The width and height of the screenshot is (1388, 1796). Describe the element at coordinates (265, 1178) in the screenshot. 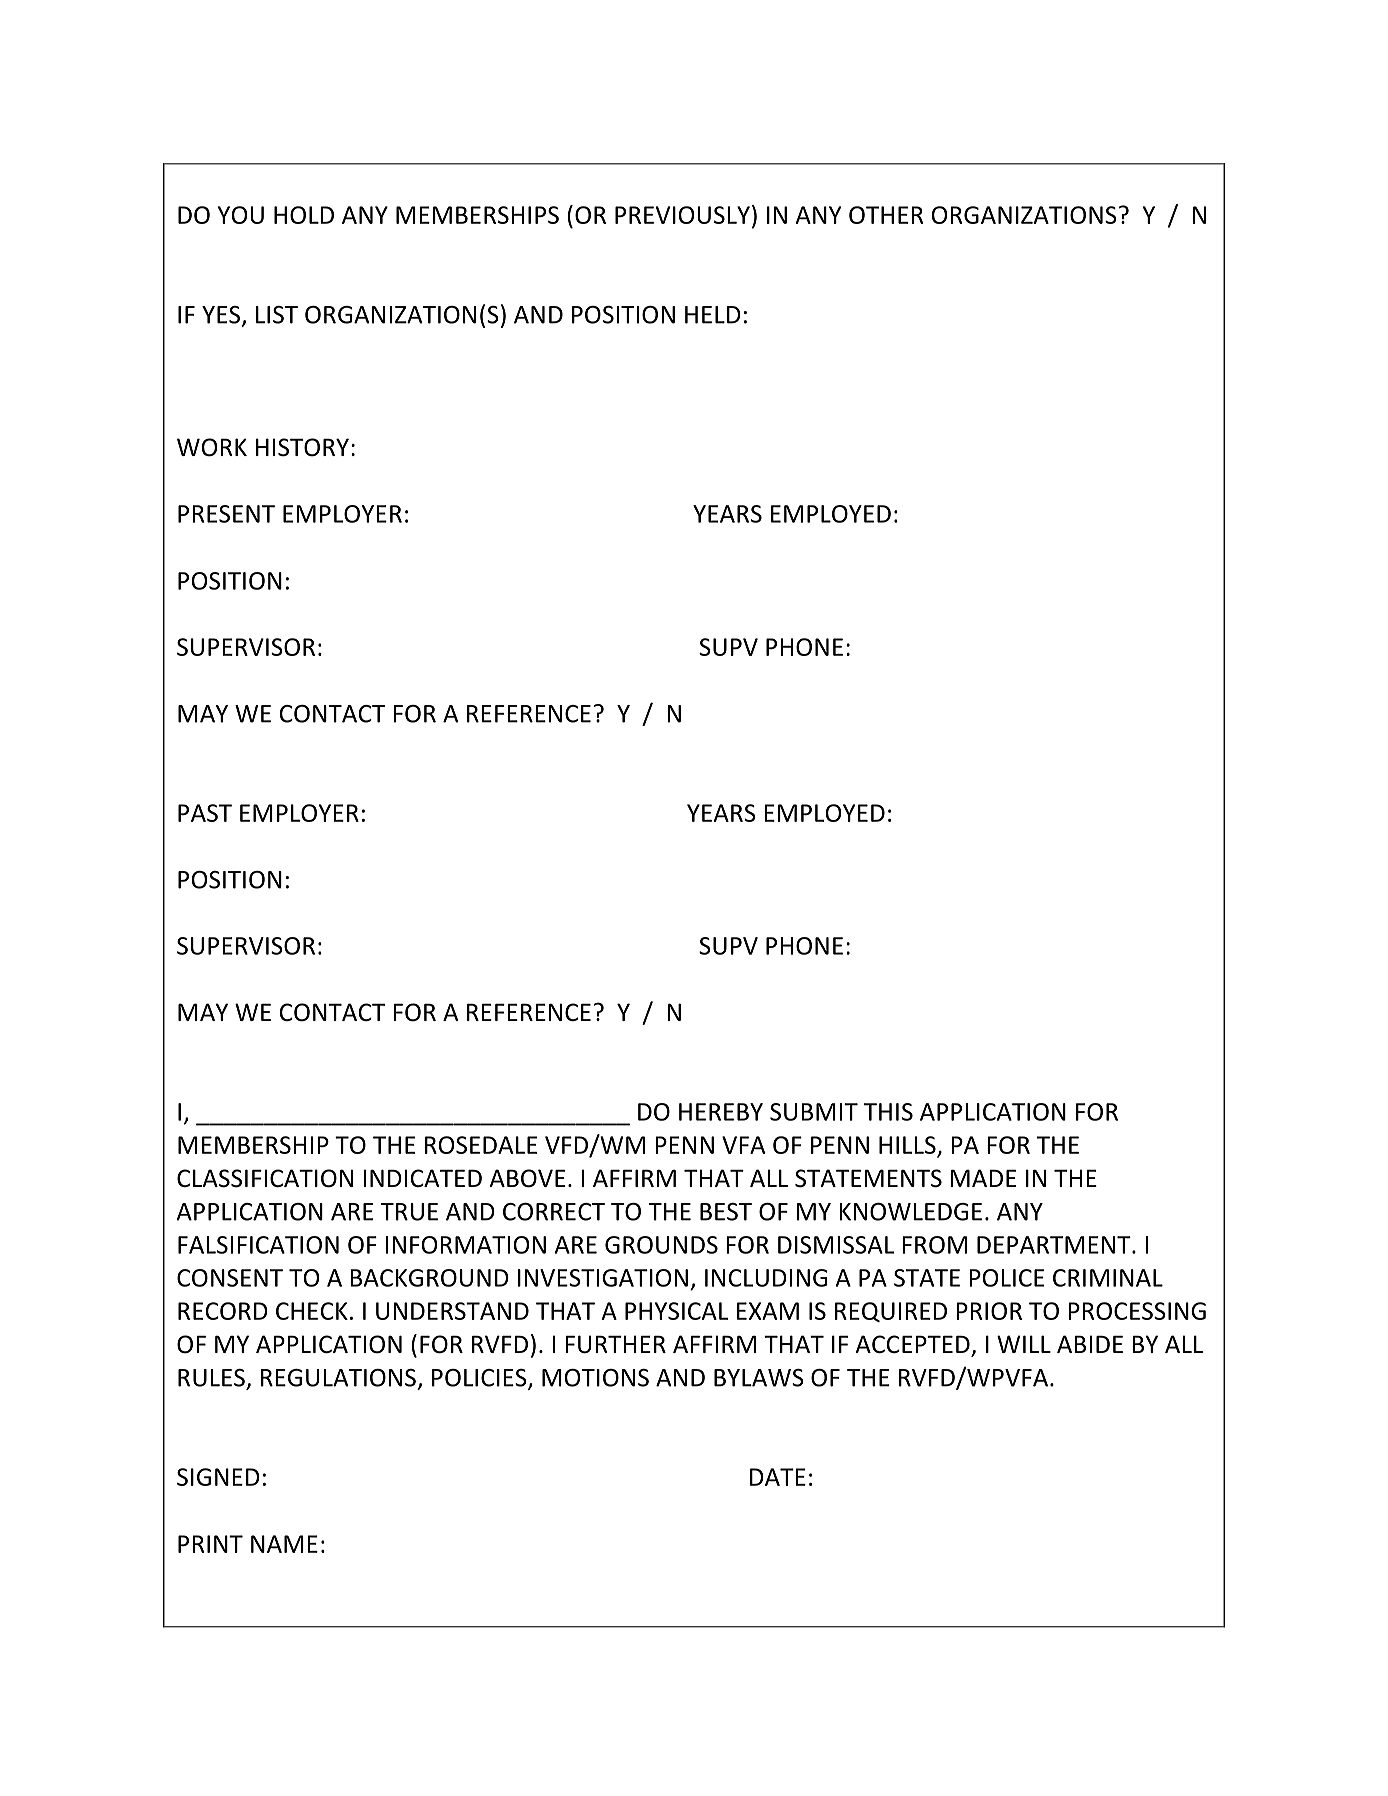

I see `CLASSIFICATION` at that location.
